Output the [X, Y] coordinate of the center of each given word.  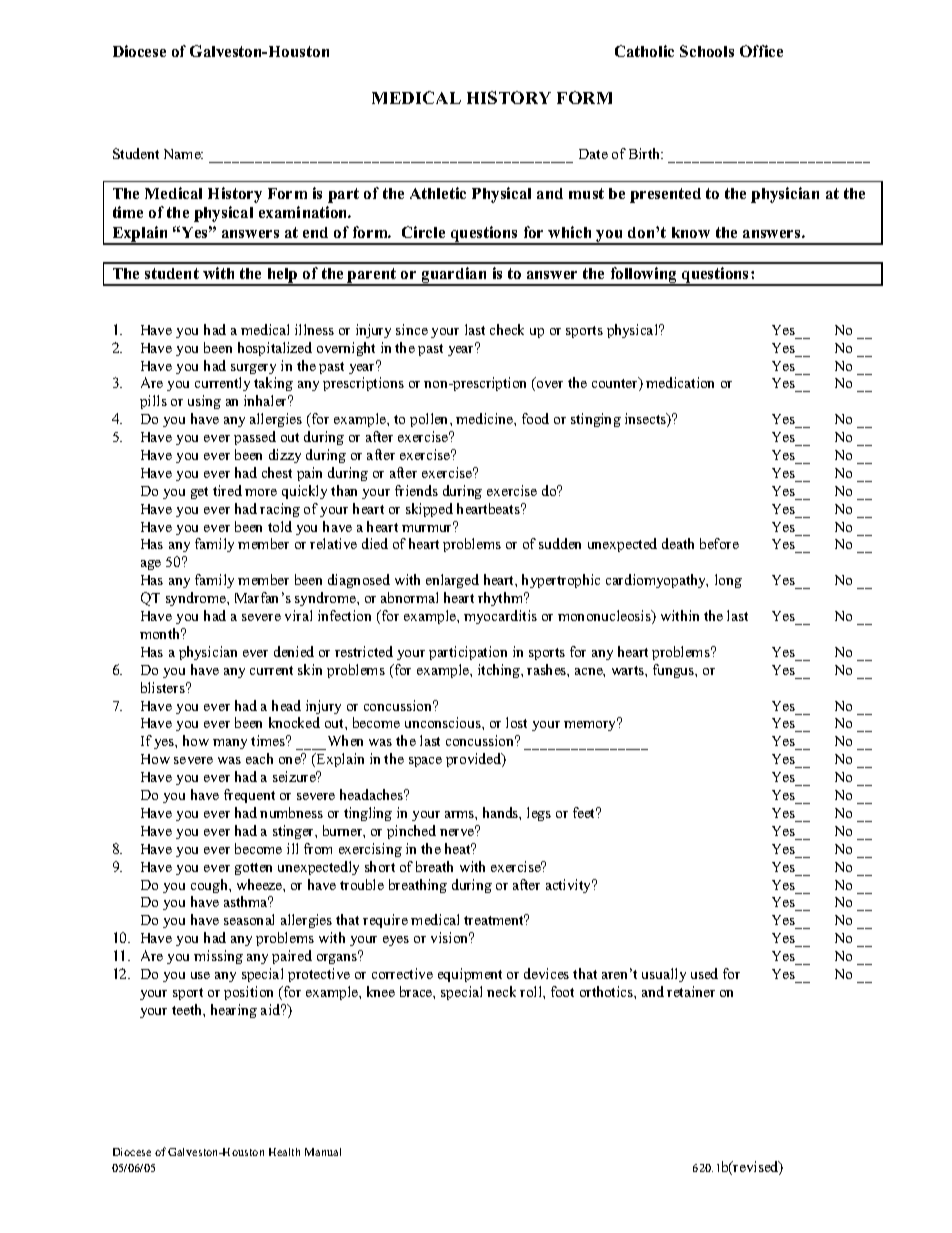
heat [459, 848]
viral [298, 615]
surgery [253, 369]
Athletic [438, 193]
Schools [707, 51]
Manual [323, 1152]
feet [585, 812]
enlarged [452, 581]
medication [680, 382]
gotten [253, 869]
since [412, 329]
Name [183, 154]
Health [284, 1152]
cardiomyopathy [657, 581]
